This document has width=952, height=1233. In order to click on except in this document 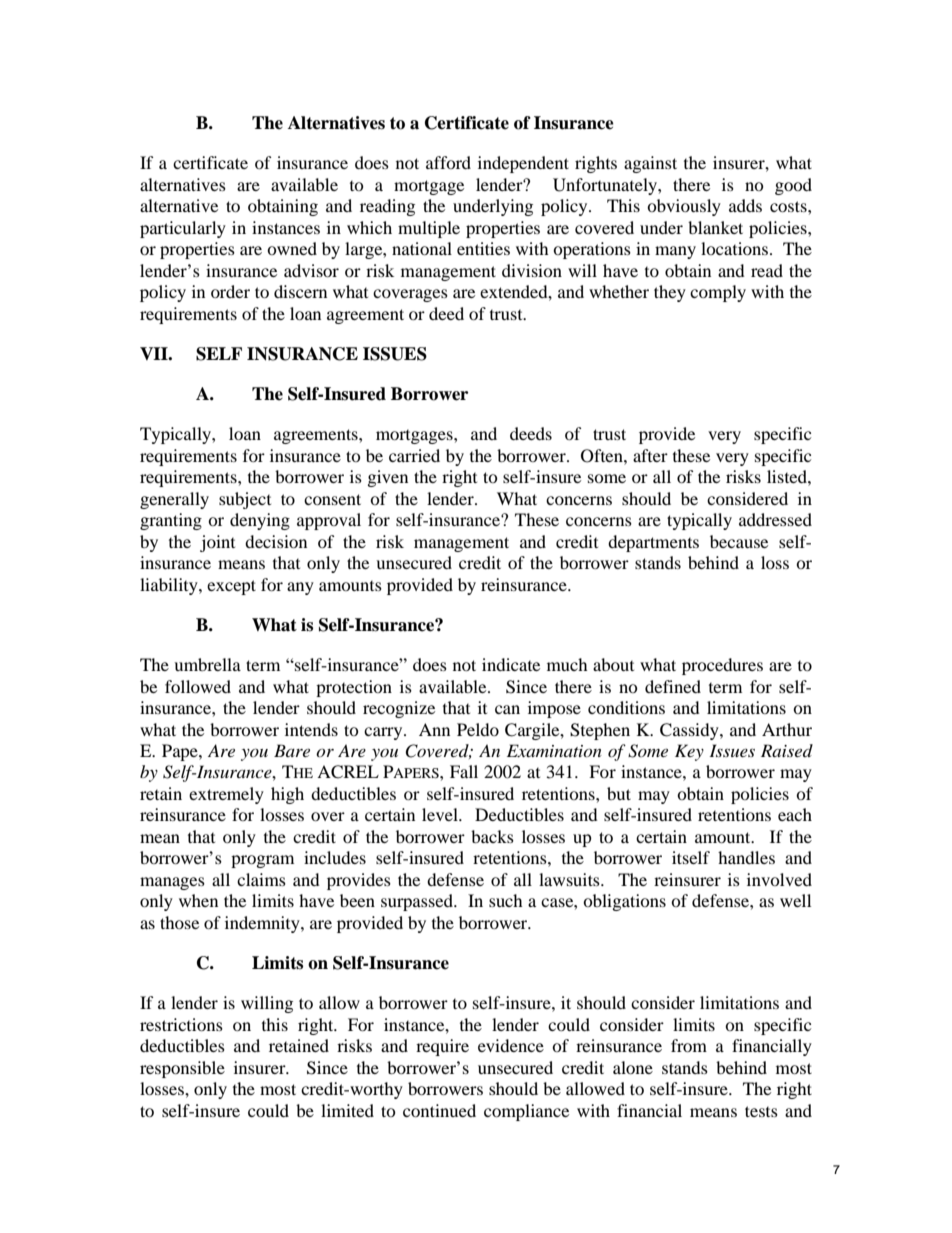, I will do `click(231, 587)`.
